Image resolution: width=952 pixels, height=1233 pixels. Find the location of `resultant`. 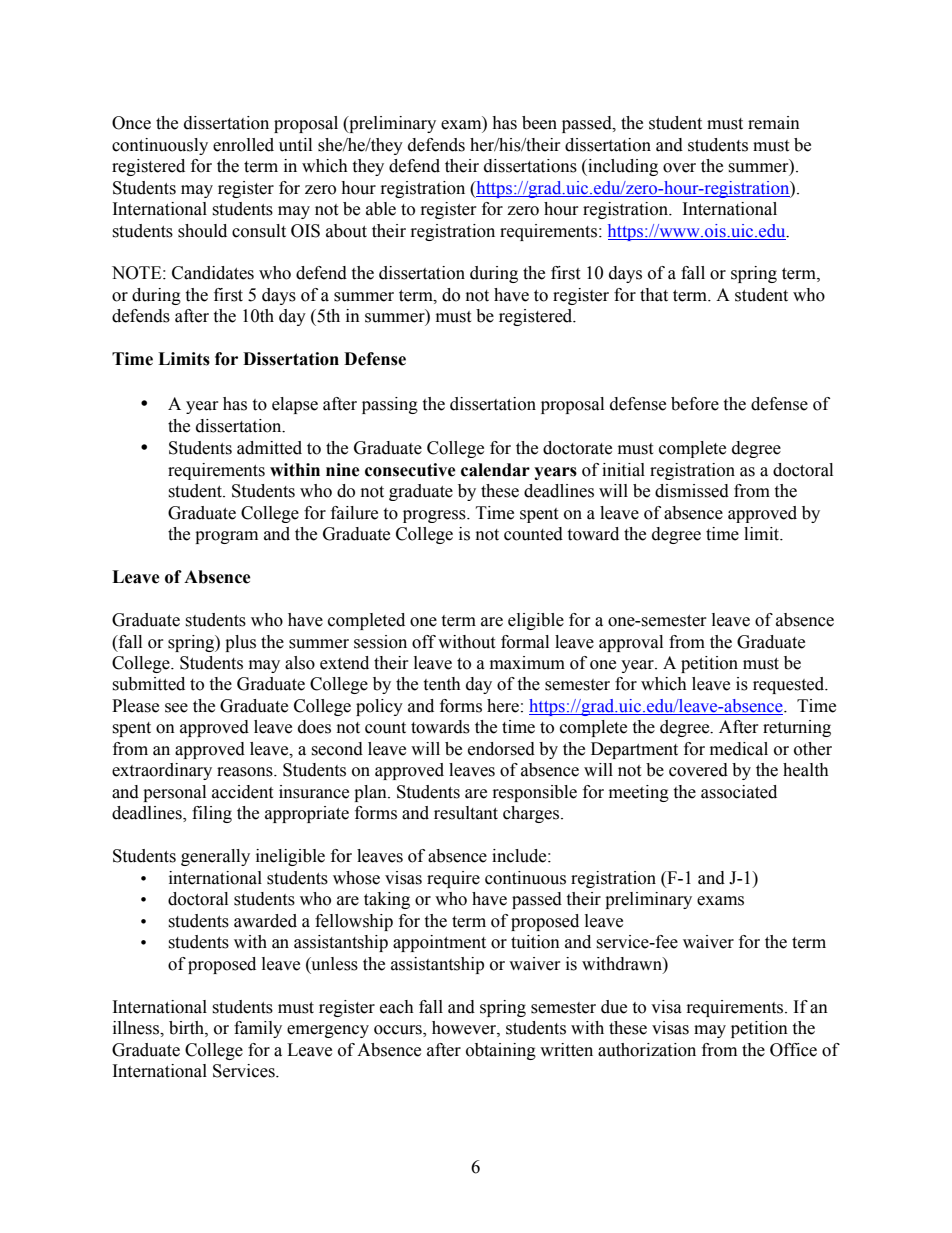

resultant is located at coordinates (466, 813).
